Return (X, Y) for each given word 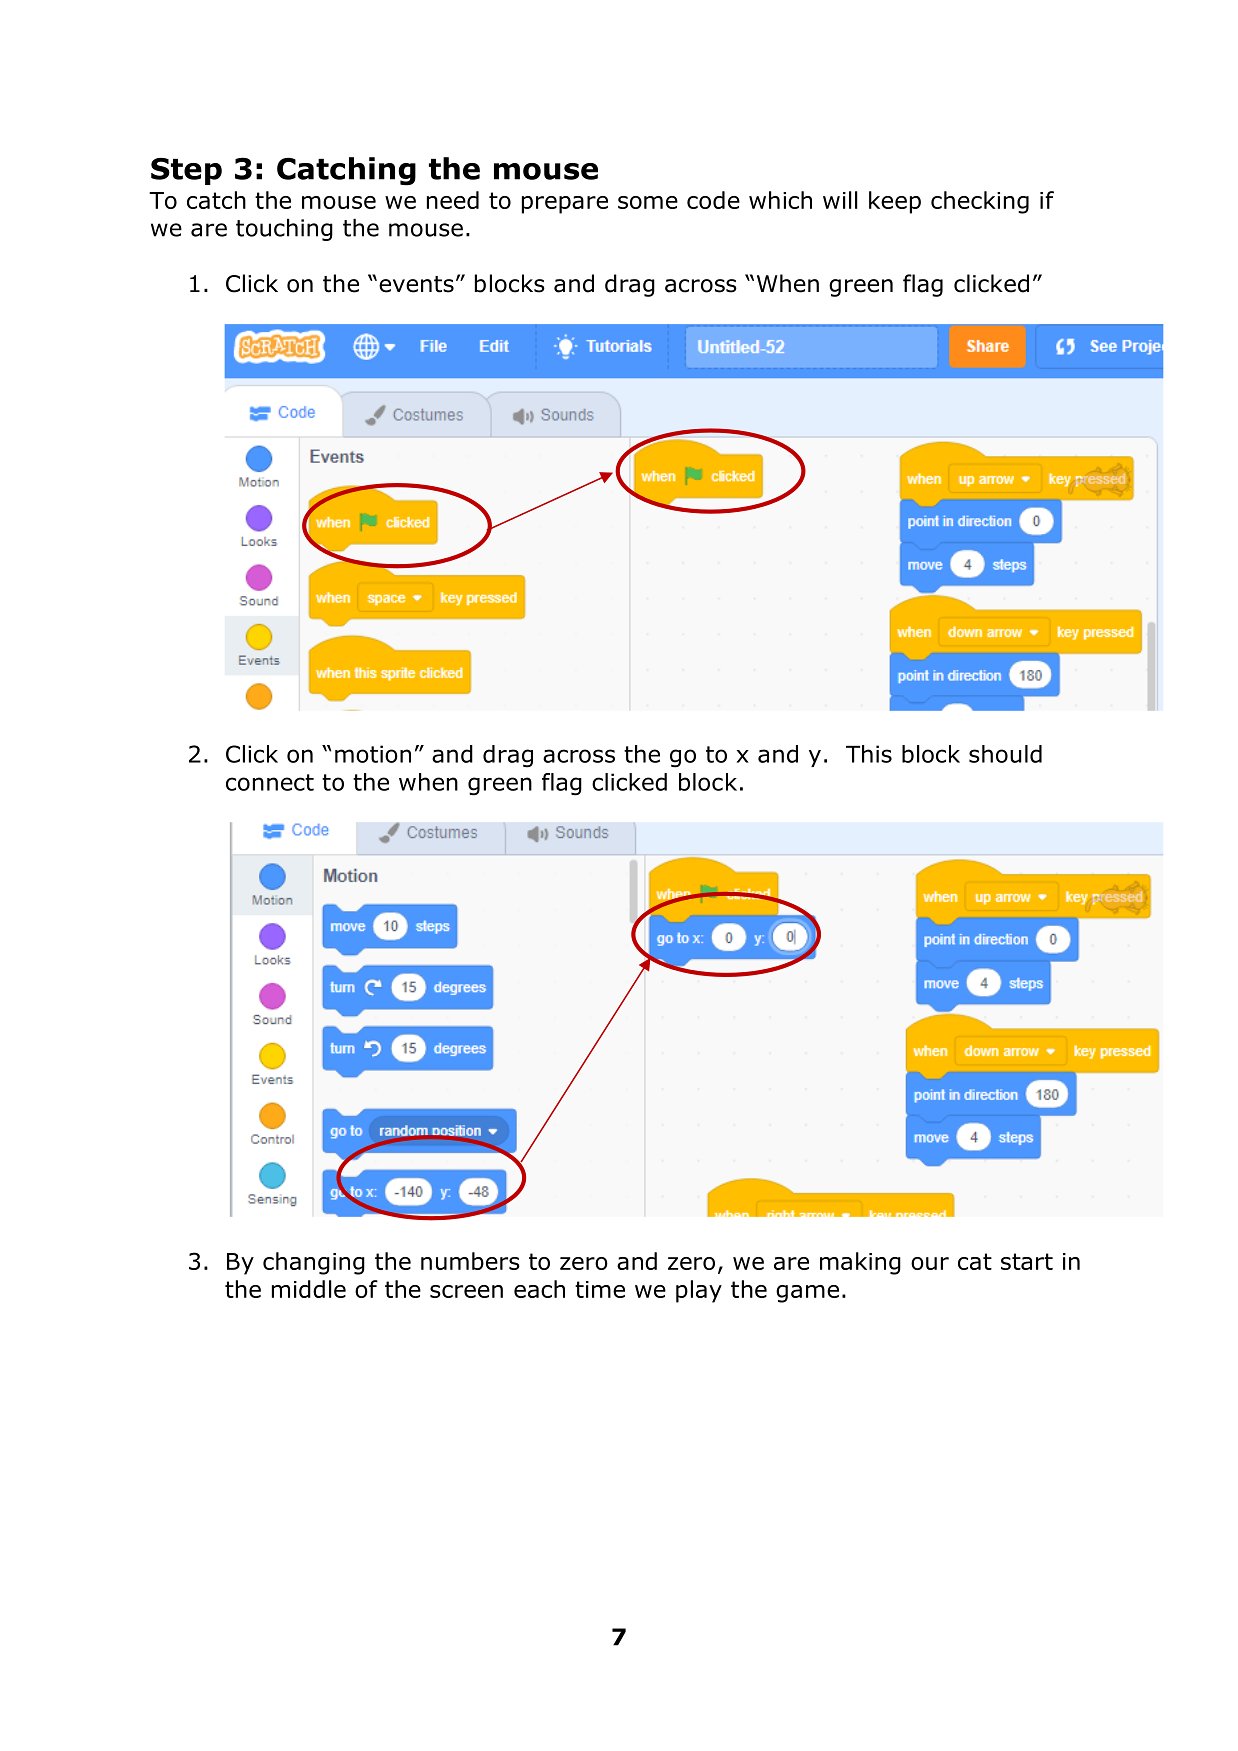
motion (373, 754)
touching (284, 230)
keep (895, 202)
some (648, 202)
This (869, 754)
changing (314, 1263)
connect (270, 782)
